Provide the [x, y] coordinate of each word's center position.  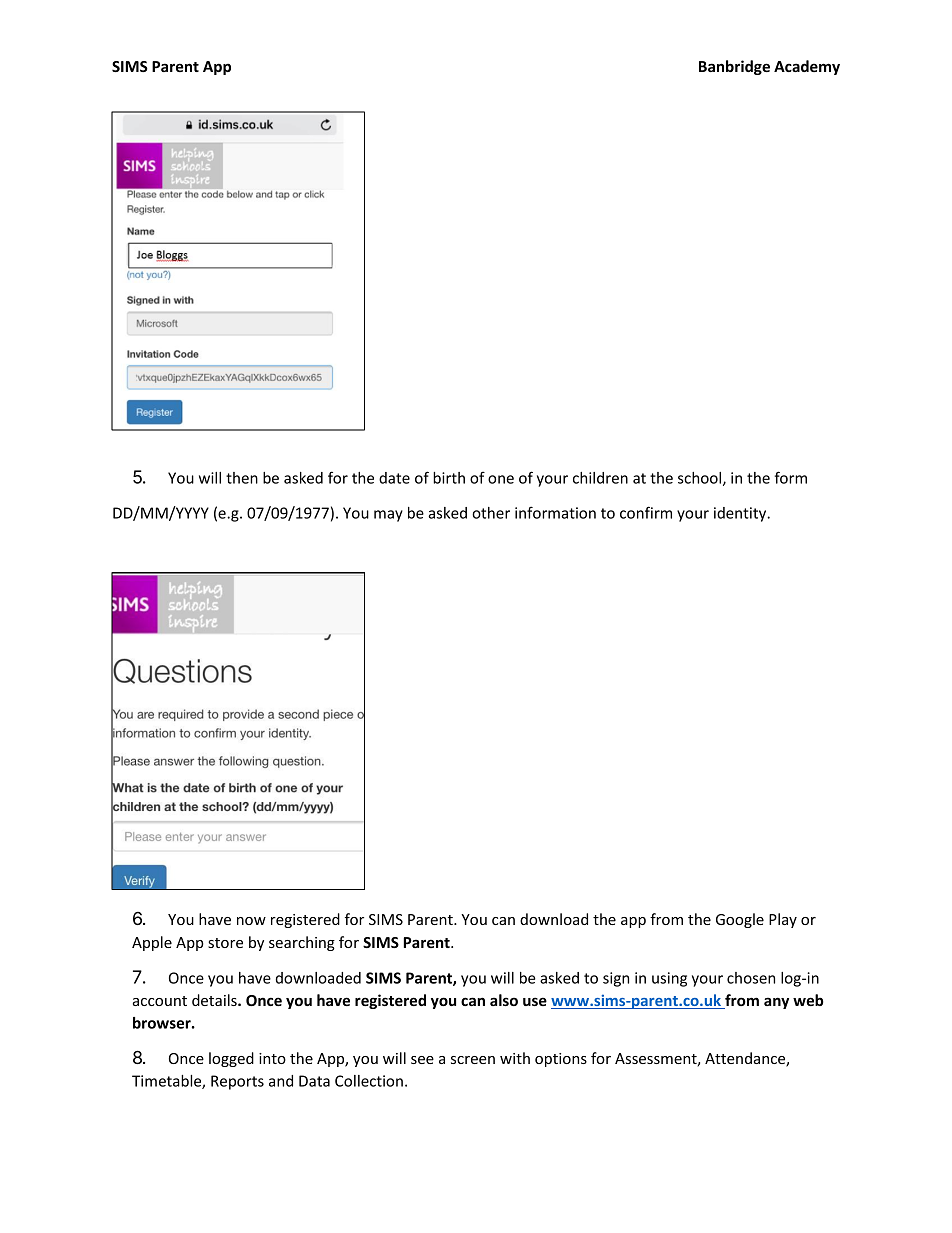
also [504, 1000]
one [501, 479]
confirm [646, 512]
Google [740, 920]
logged [231, 1059]
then [242, 478]
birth [449, 478]
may [388, 516]
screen [473, 1060]
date [394, 478]
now [251, 921]
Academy [807, 67]
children [600, 478]
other [491, 513]
